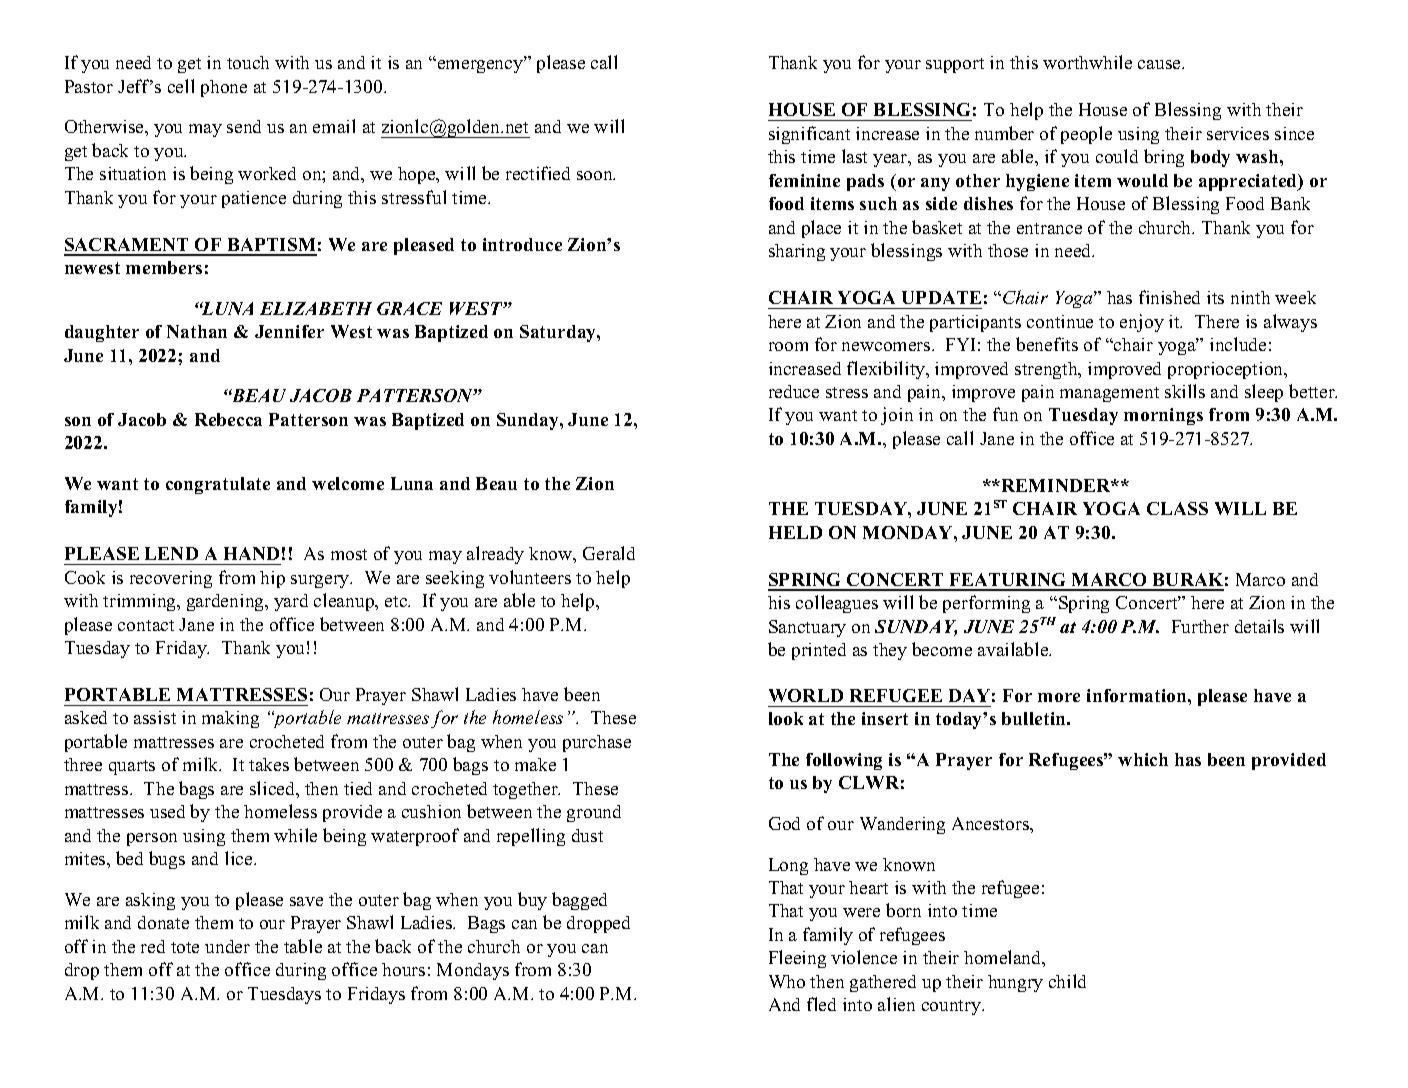 The image size is (1408, 1088). Describe the element at coordinates (227, 602) in the screenshot. I see `gardening` at that location.
